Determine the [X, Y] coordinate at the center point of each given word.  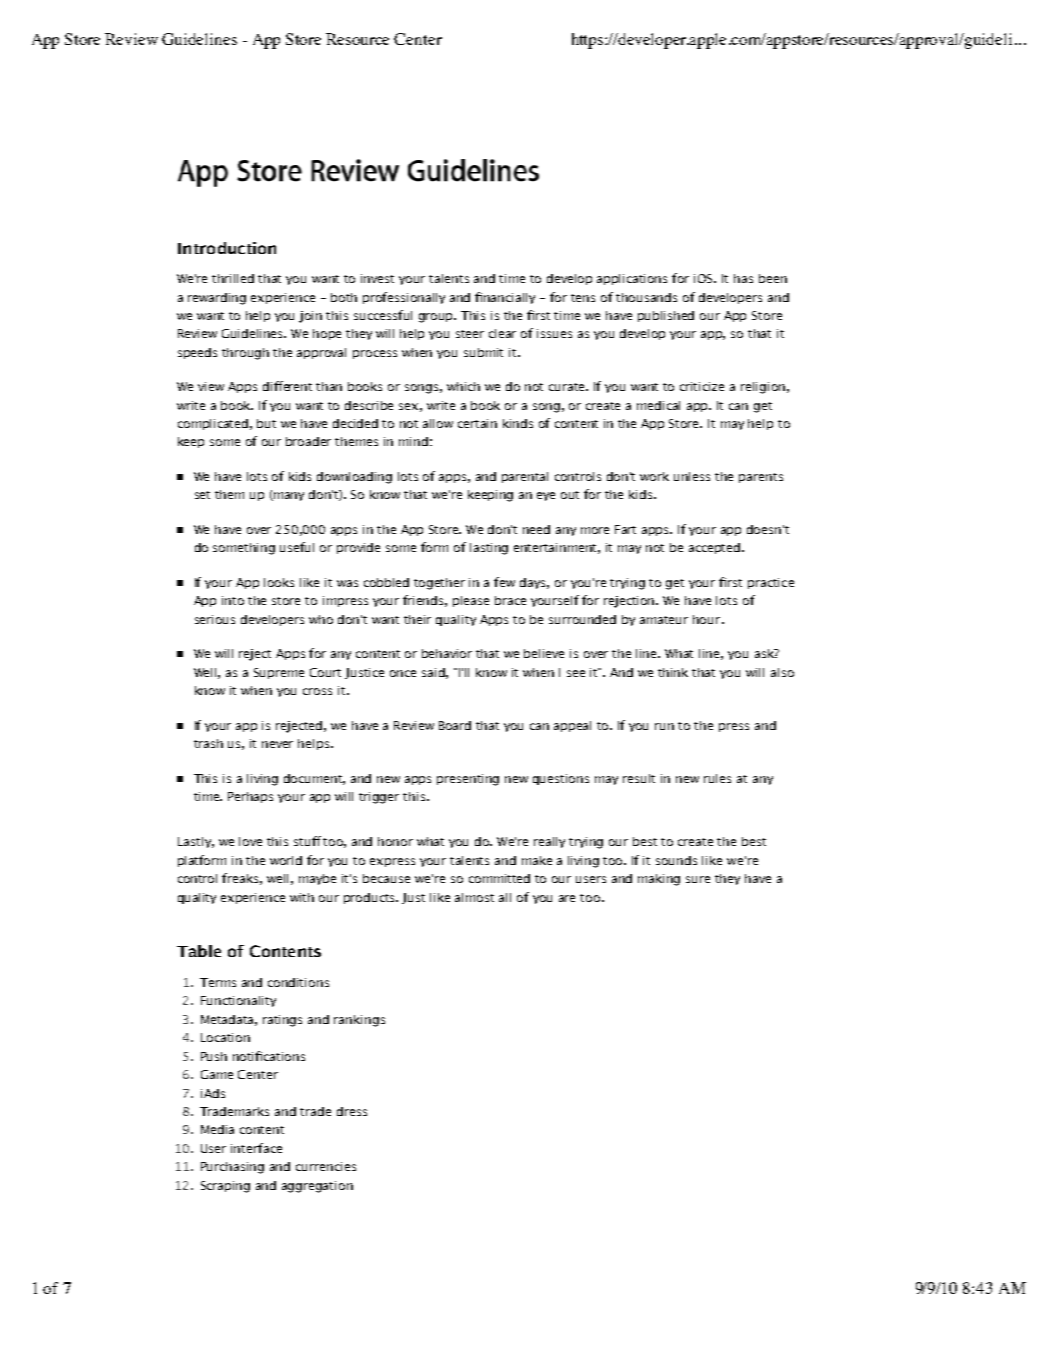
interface [256, 1148]
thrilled [233, 278]
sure [698, 879]
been [773, 278]
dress [352, 1111]
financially [505, 298]
